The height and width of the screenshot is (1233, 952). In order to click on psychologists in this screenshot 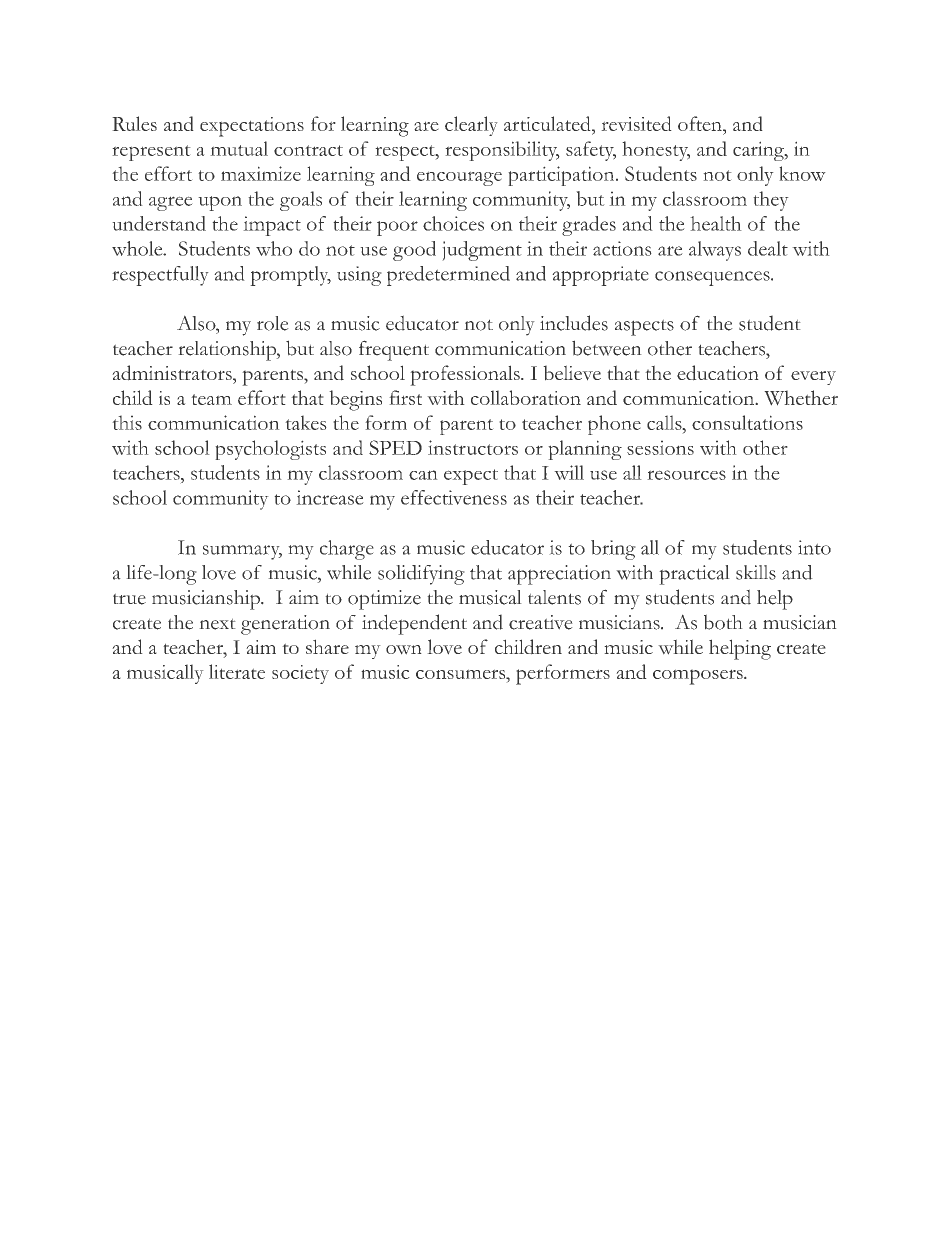, I will do `click(270, 450)`.
